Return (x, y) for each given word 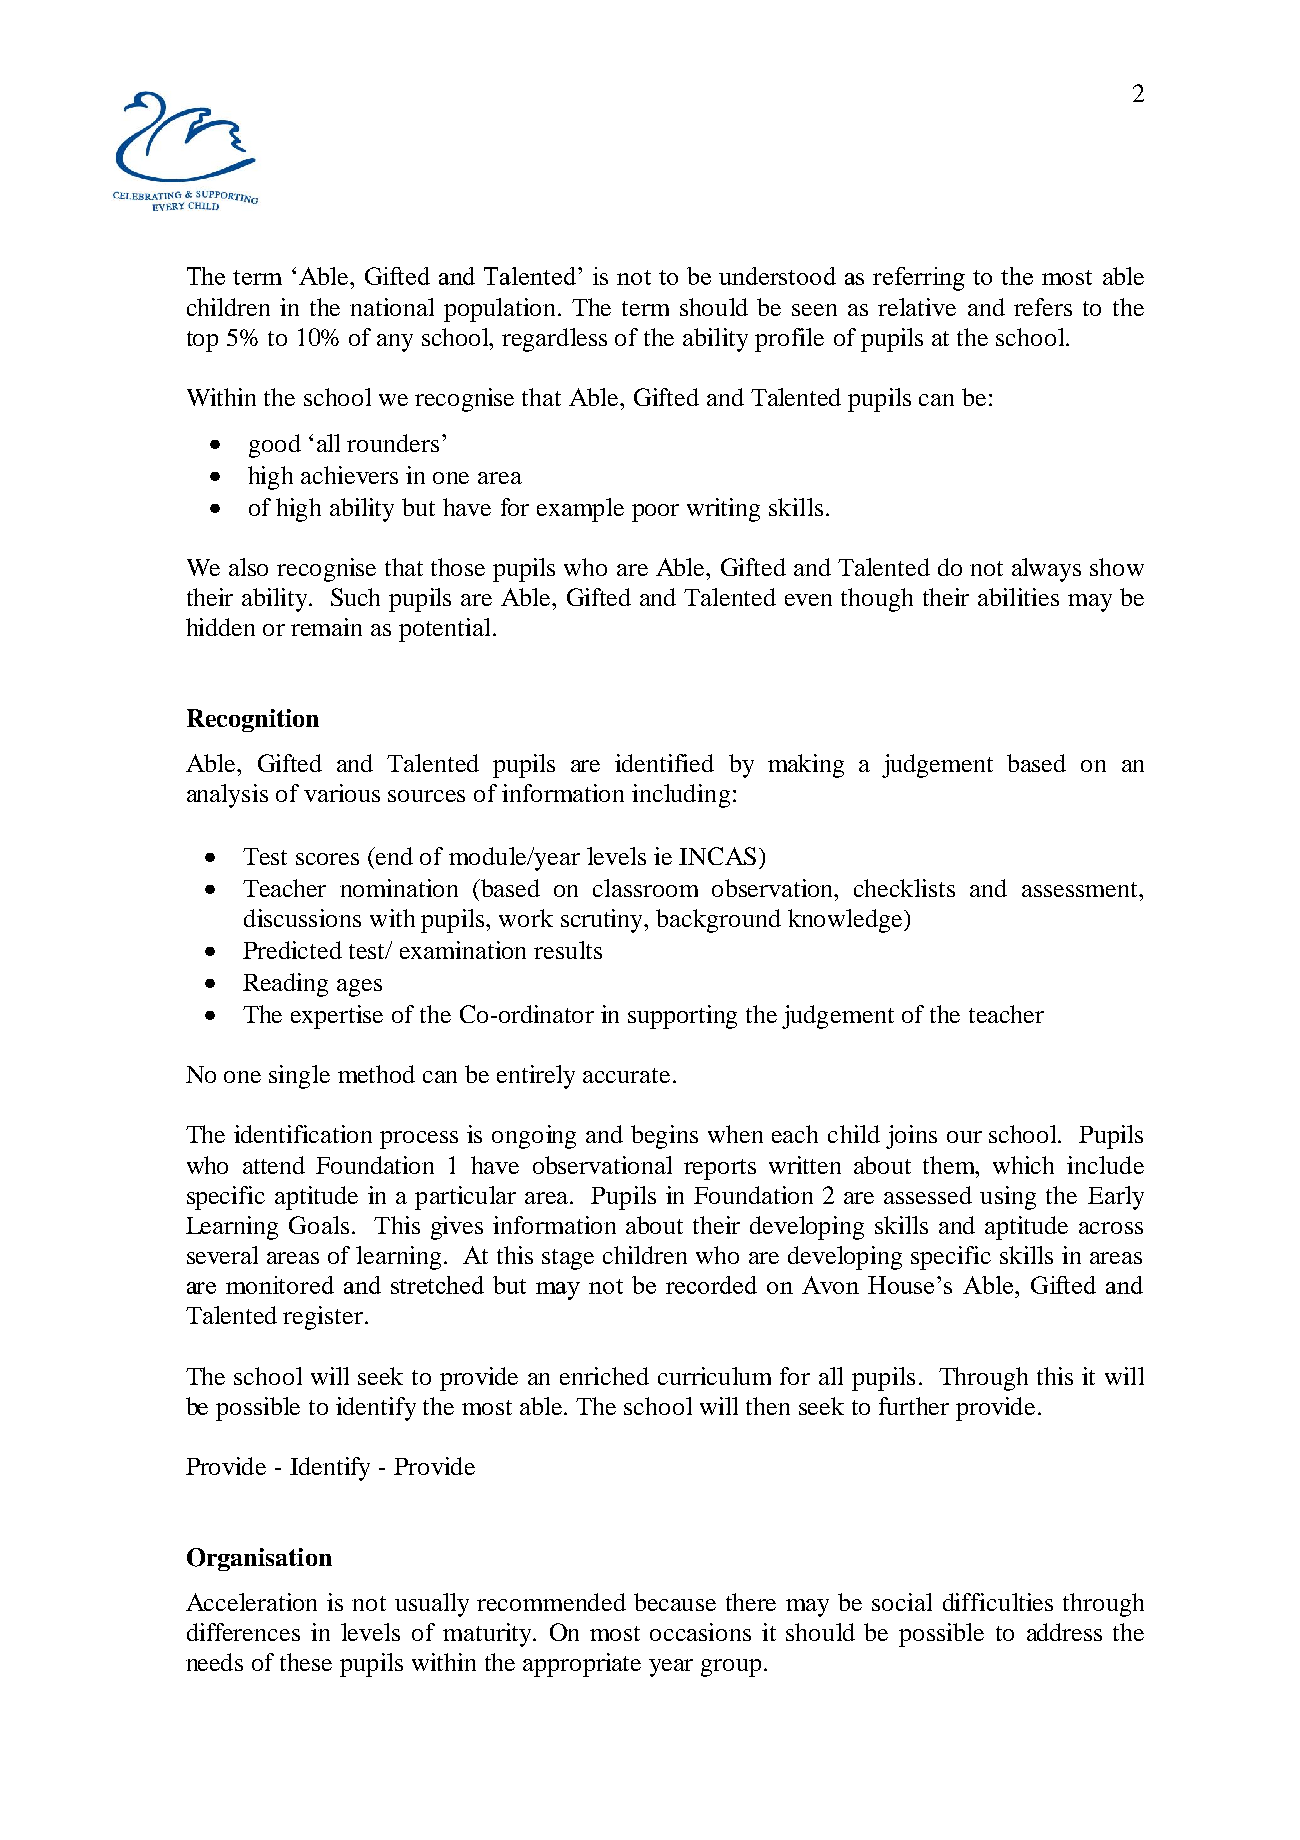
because (675, 1602)
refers (1043, 307)
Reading (285, 985)
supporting (682, 1017)
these (306, 1662)
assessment (1081, 889)
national (392, 307)
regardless (554, 340)
